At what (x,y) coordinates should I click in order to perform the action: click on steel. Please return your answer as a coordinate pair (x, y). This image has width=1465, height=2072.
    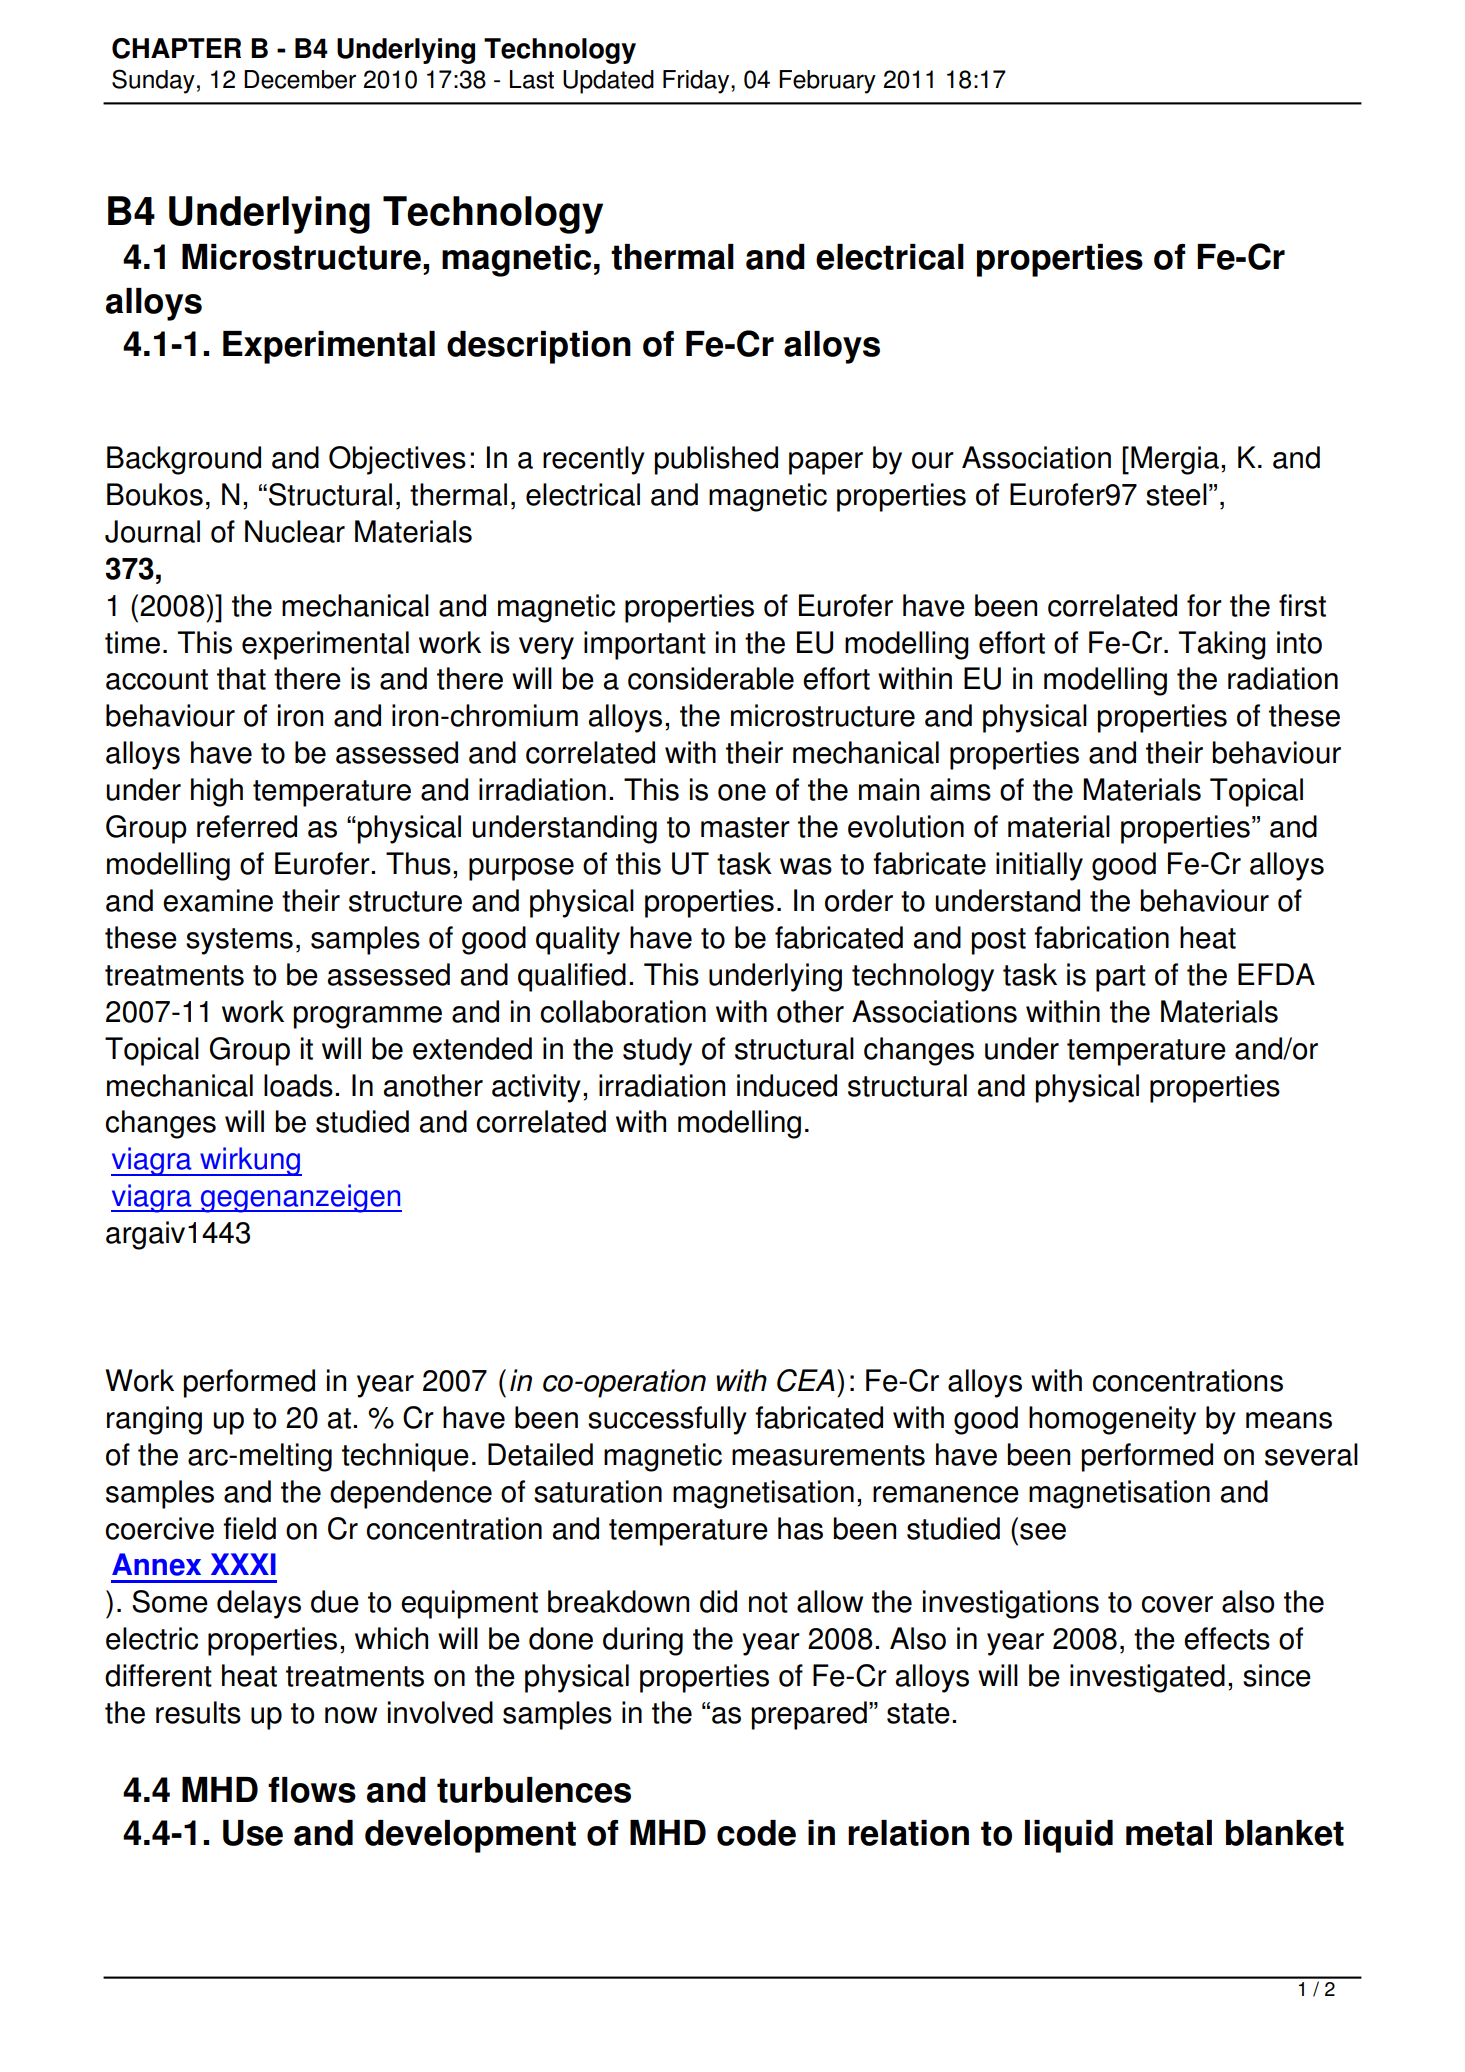
    Looking at the image, I should click on (1176, 494).
